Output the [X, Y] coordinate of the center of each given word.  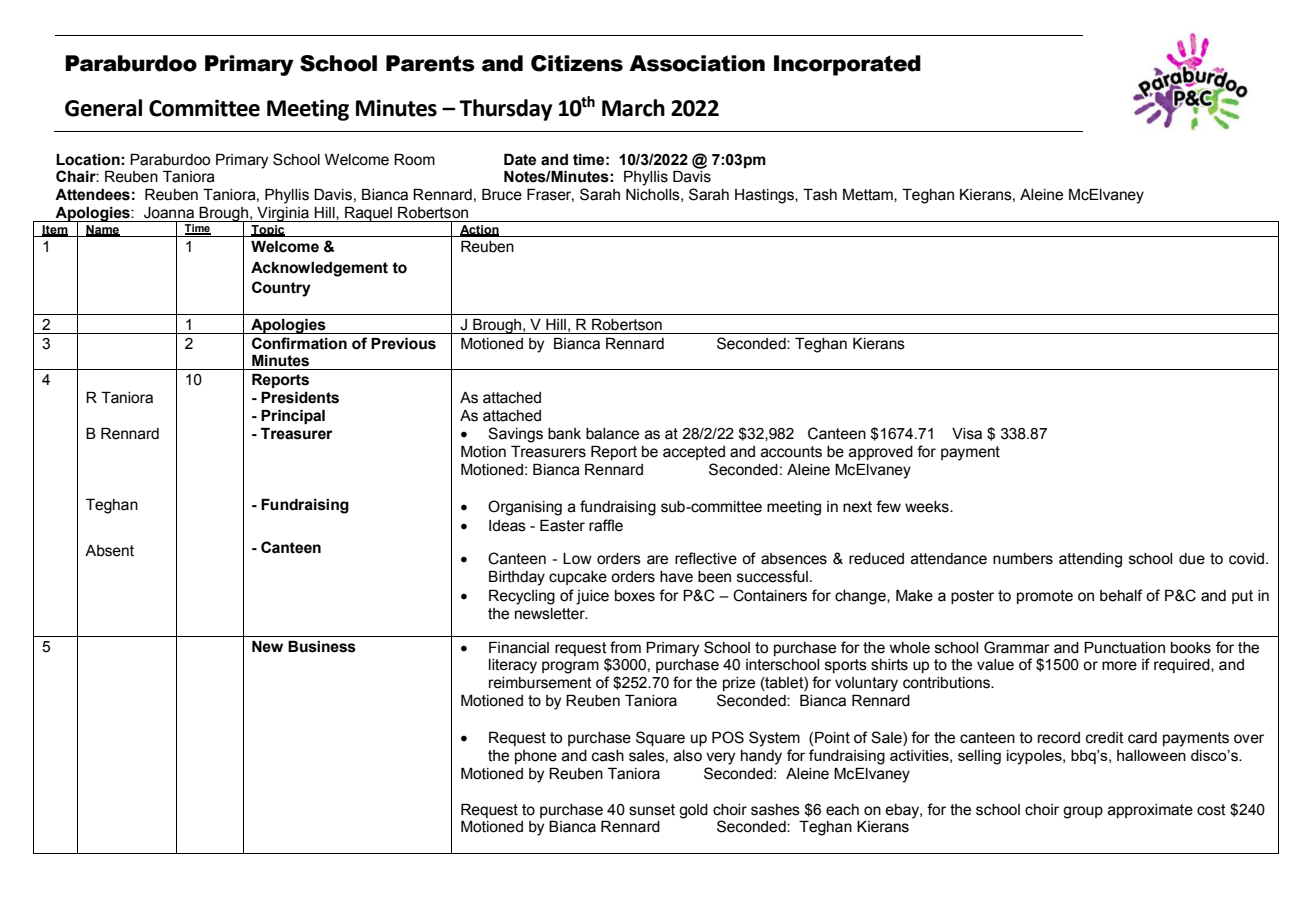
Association [697, 63]
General [103, 108]
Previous [403, 344]
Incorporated [847, 65]
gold [693, 811]
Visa [967, 434]
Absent [109, 551]
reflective [706, 558]
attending [1090, 560]
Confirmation [299, 343]
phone [536, 757]
